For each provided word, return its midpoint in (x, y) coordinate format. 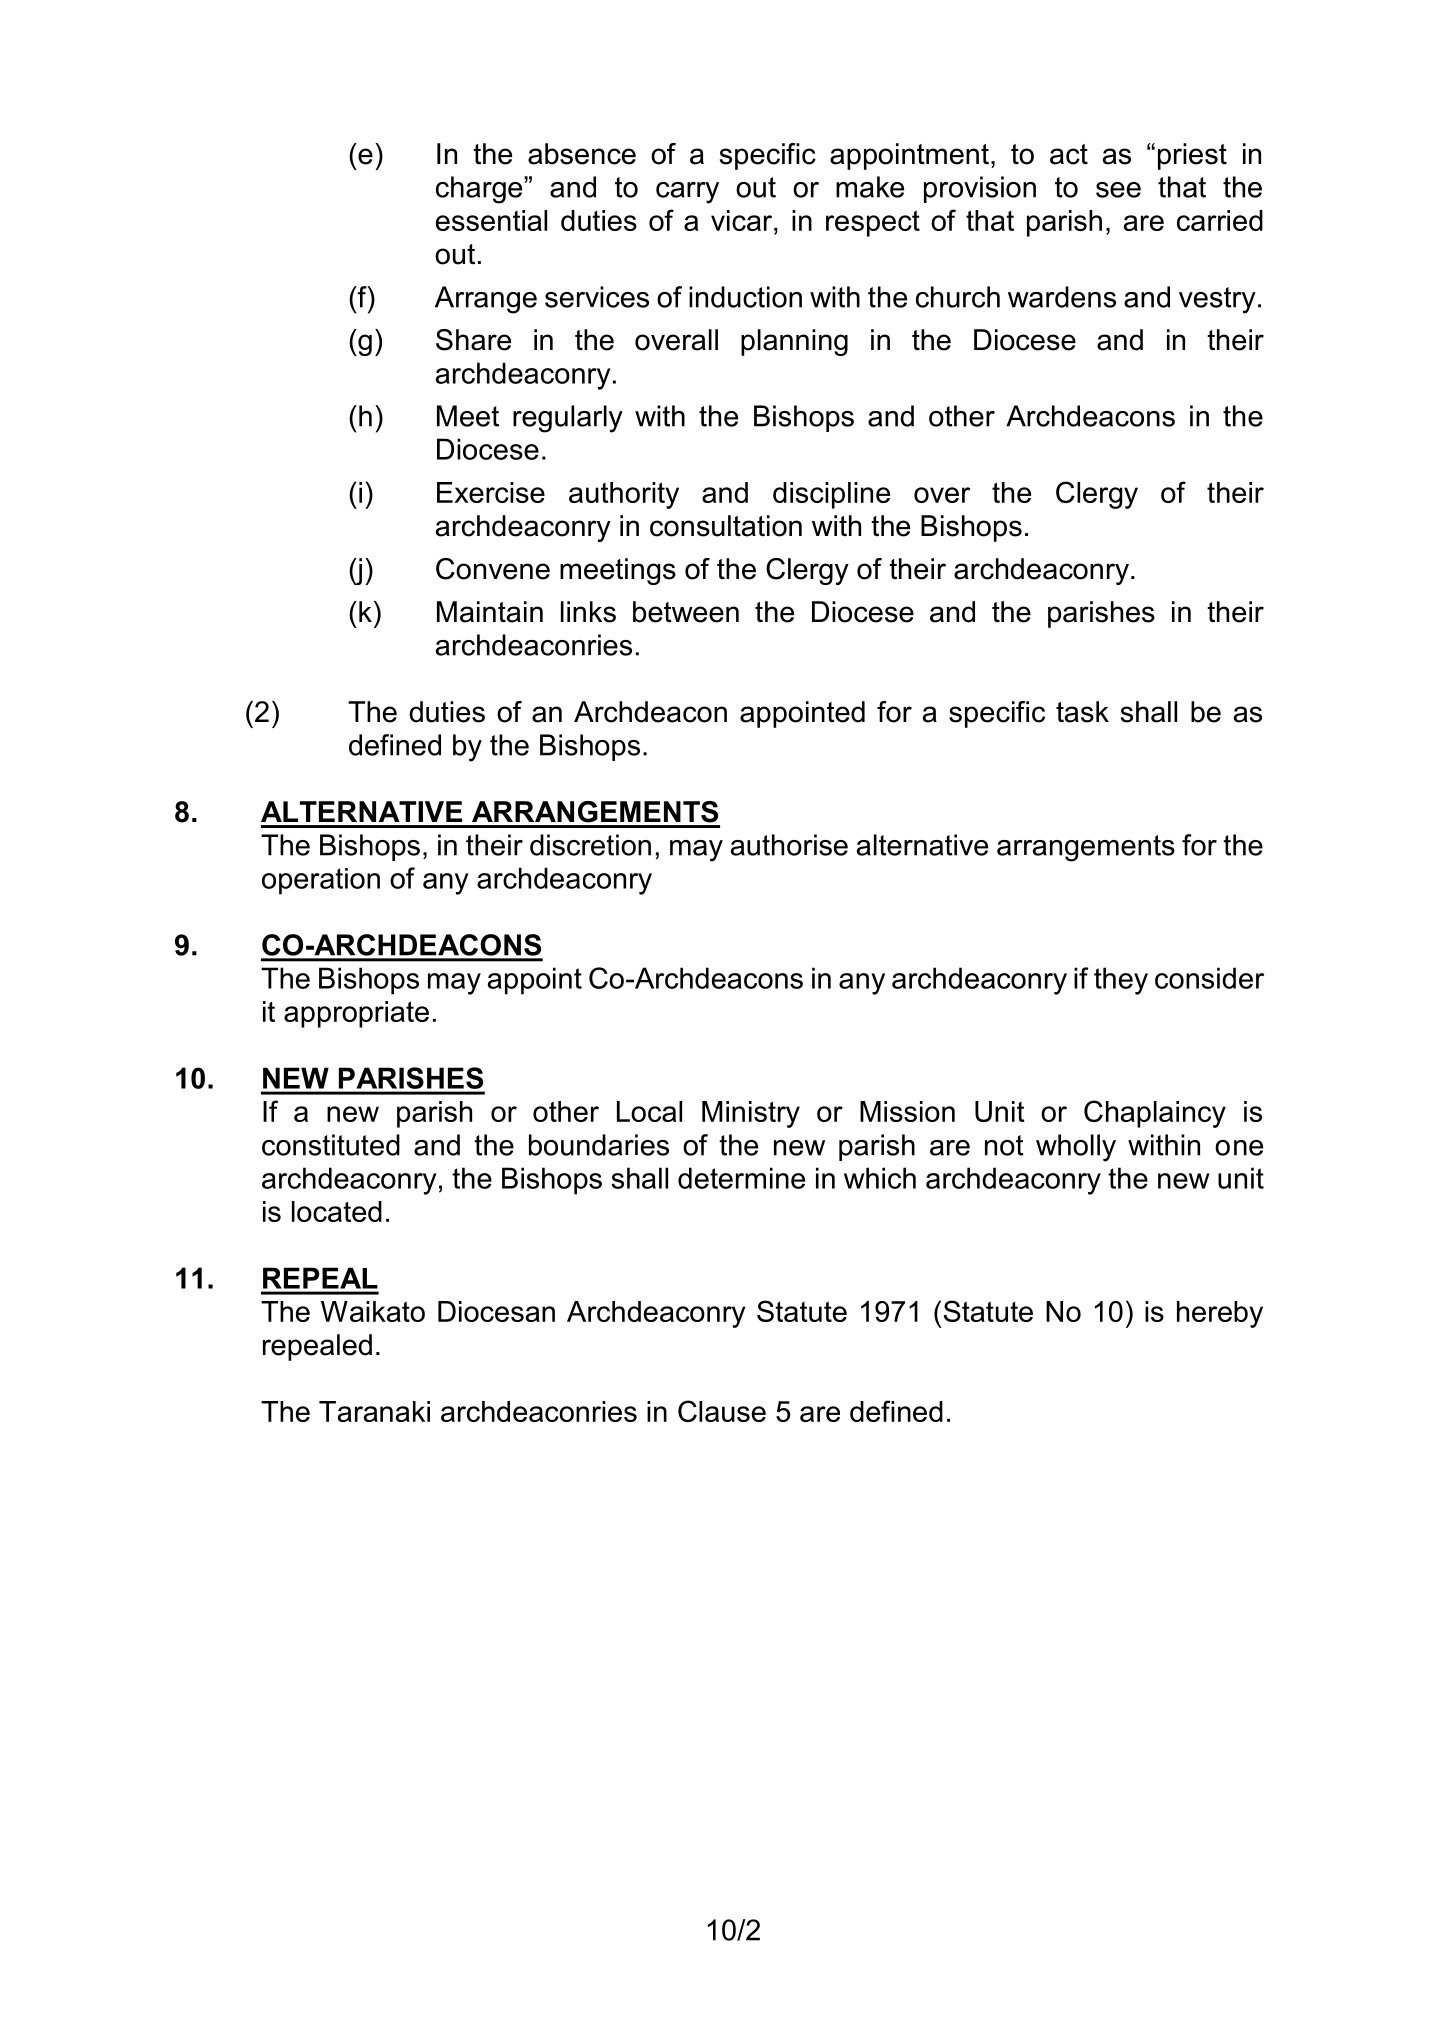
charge (480, 190)
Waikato (373, 1311)
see (1118, 190)
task (1082, 712)
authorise (789, 845)
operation (321, 881)
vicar (743, 220)
